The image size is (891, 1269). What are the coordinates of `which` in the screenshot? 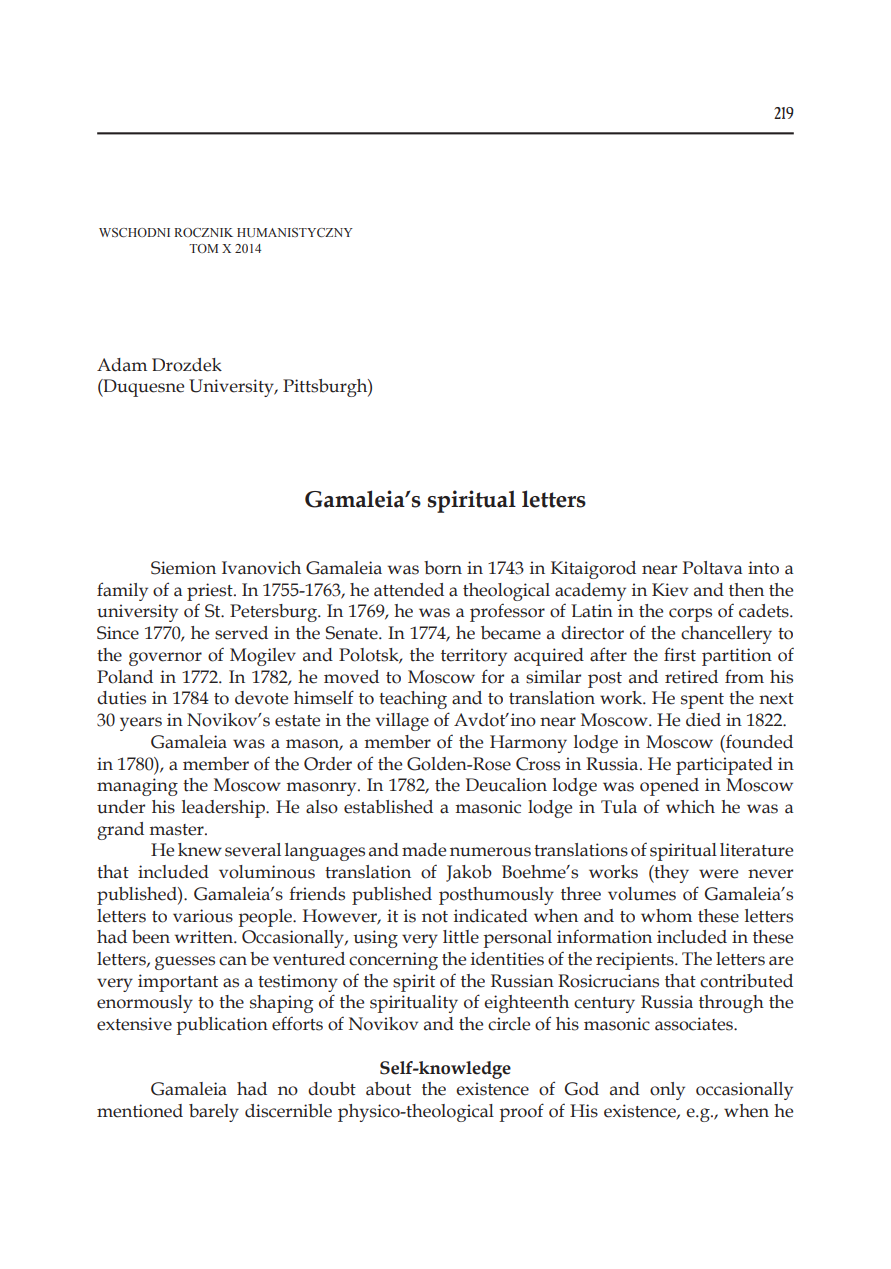 It's located at (690, 807).
